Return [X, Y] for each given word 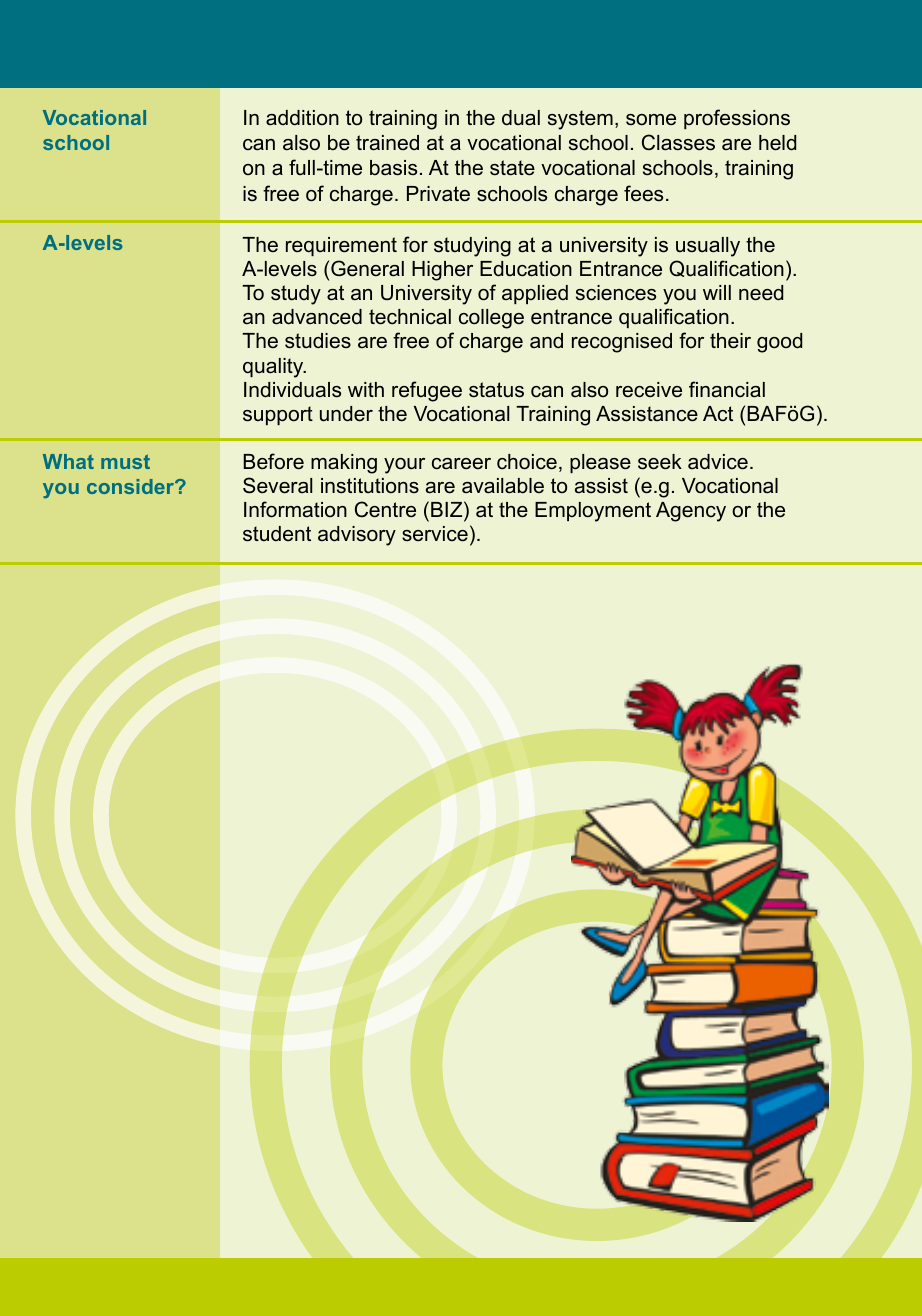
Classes [678, 142]
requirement [341, 246]
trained [387, 143]
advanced [317, 317]
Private [438, 194]
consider [132, 486]
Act [718, 414]
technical [410, 317]
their [730, 341]
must [125, 461]
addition [302, 118]
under [346, 414]
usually [708, 247]
